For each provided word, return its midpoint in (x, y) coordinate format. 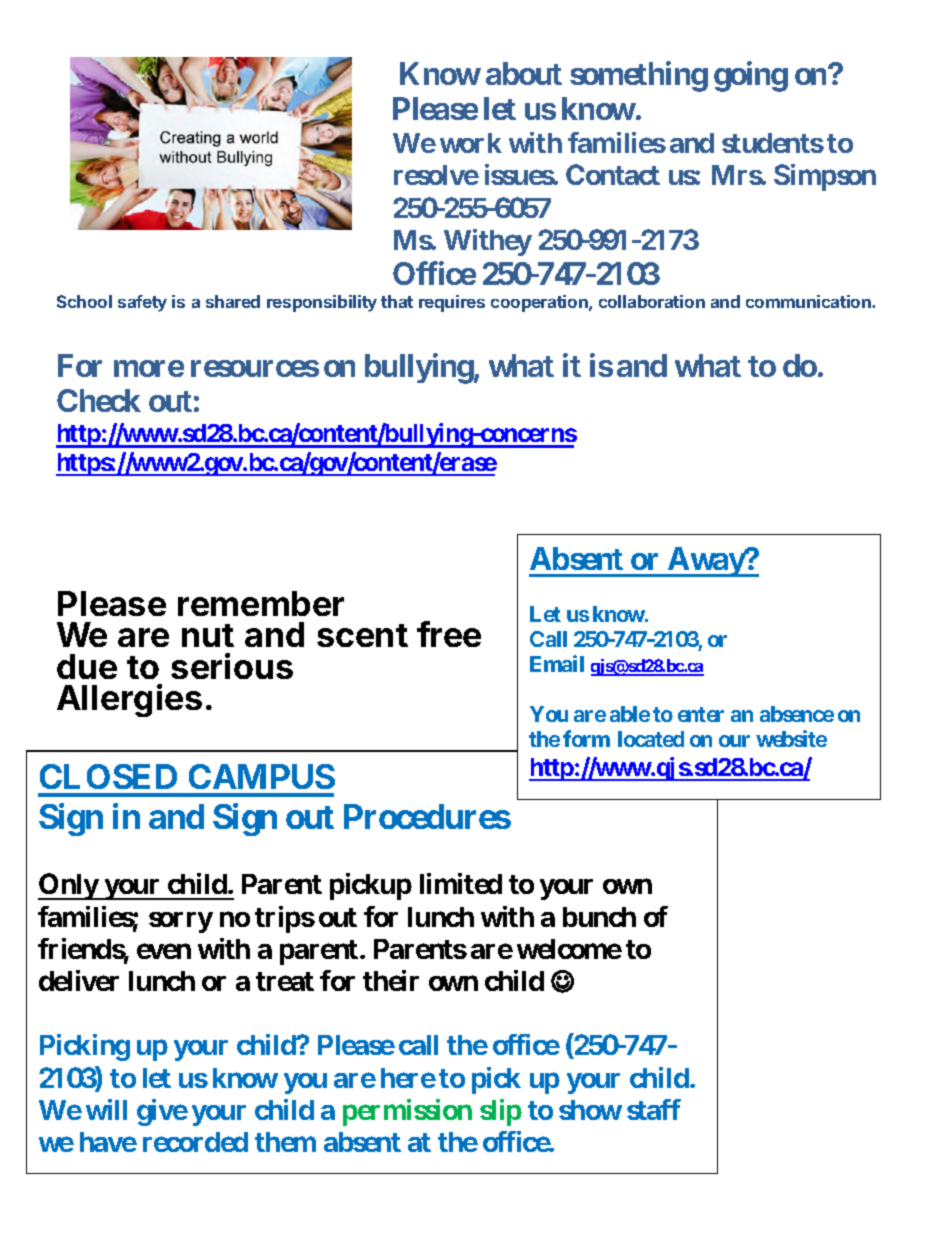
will (106, 1109)
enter (701, 714)
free (449, 634)
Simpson (825, 177)
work (471, 143)
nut (208, 635)
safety (142, 303)
